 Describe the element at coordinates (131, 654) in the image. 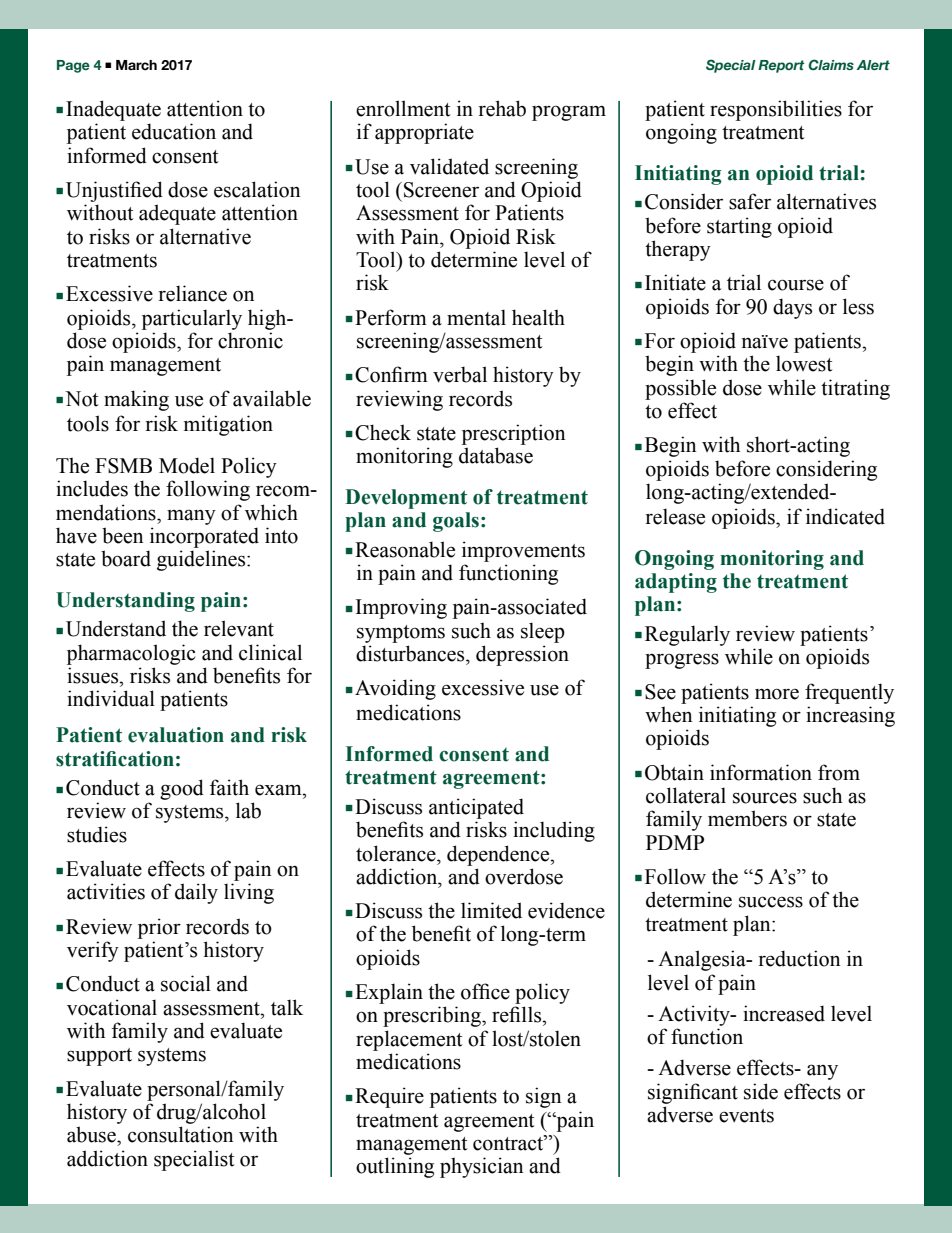

I see `pharmacologic` at that location.
